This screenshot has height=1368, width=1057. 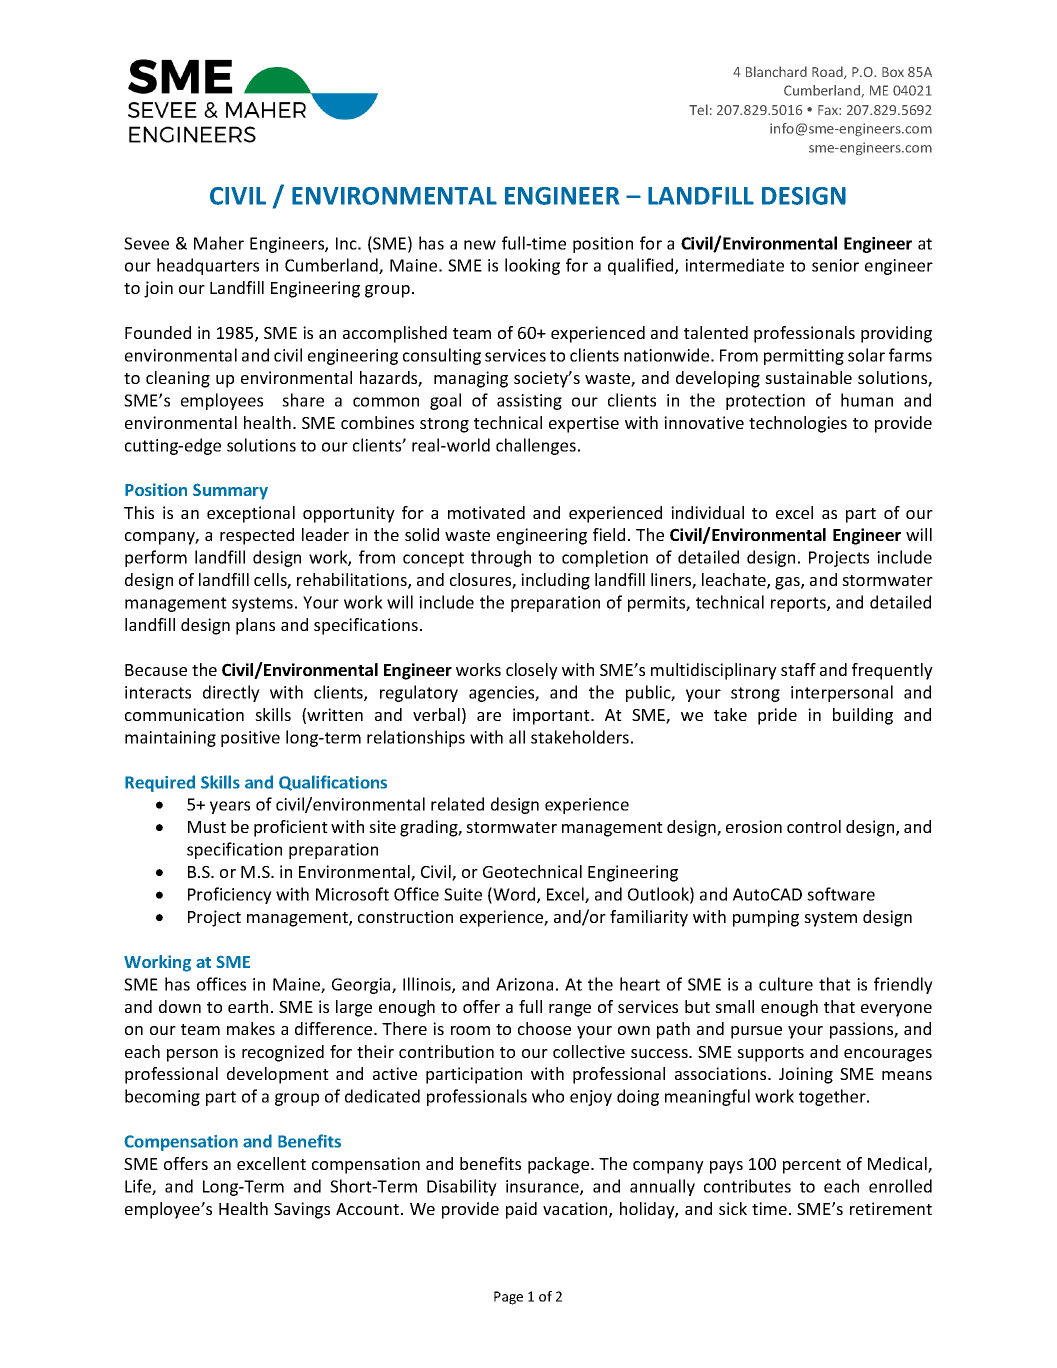 I want to click on staff, so click(x=798, y=669).
